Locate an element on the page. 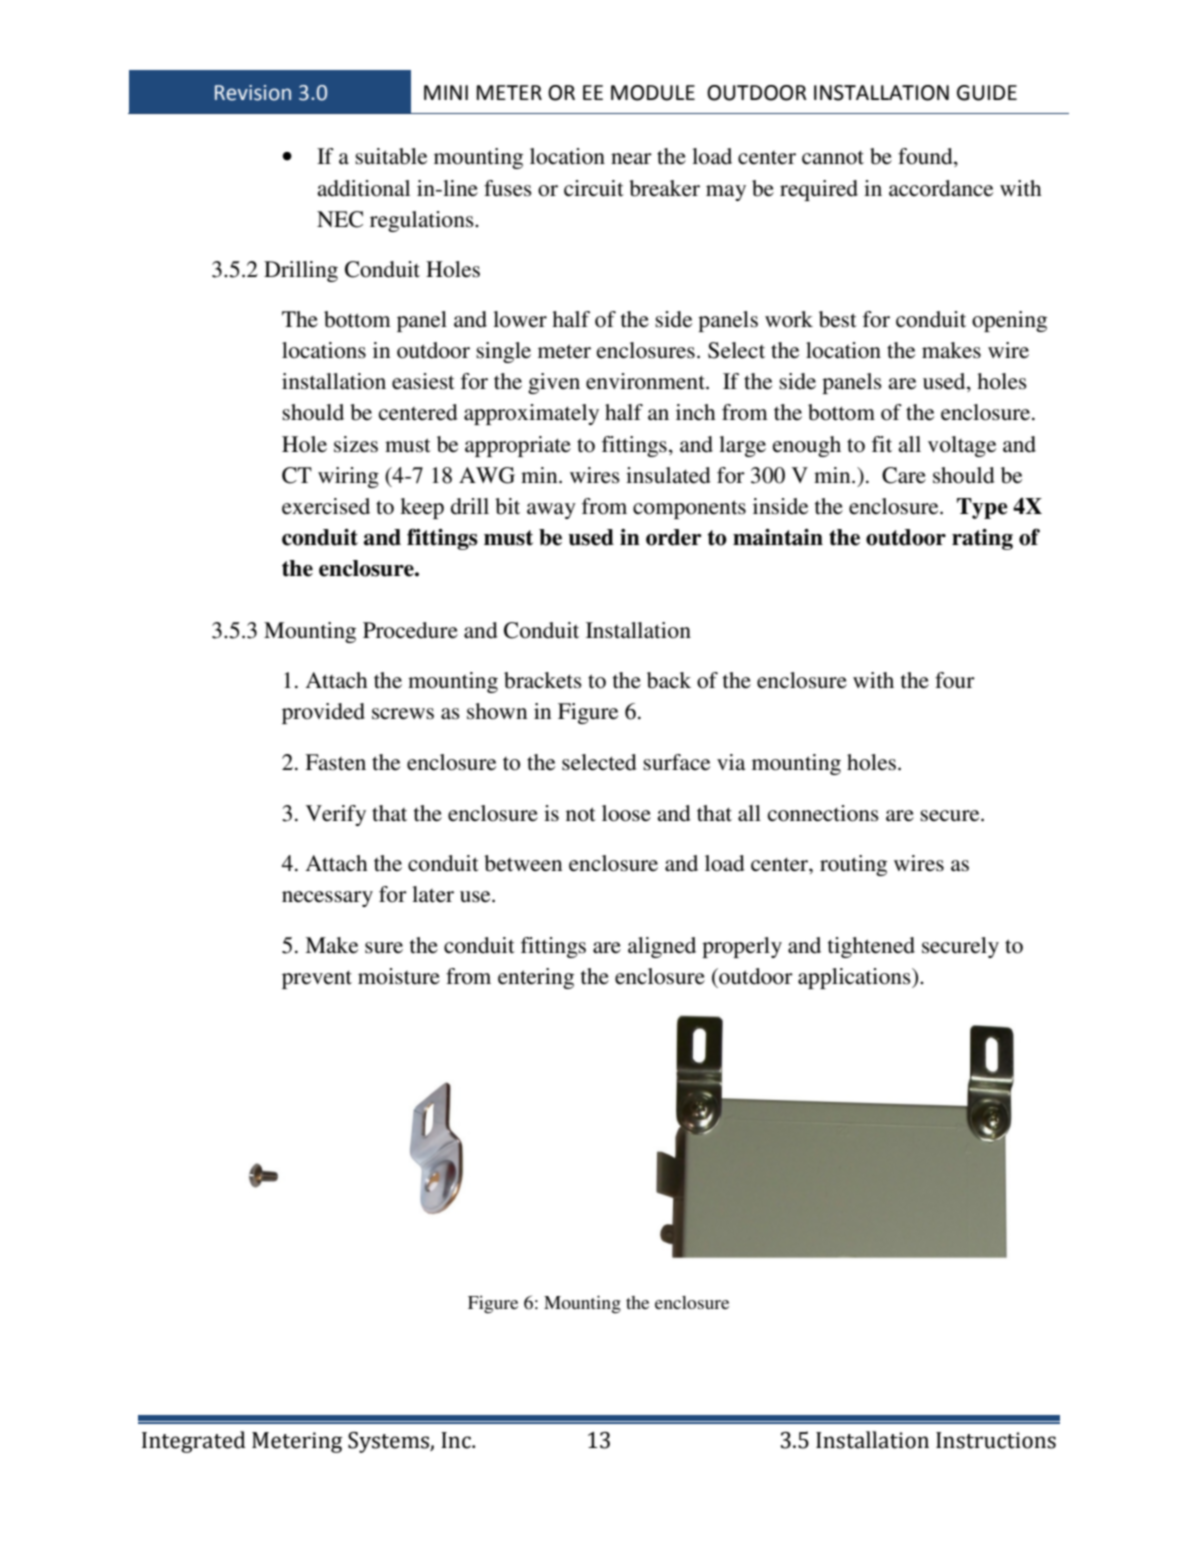 Image resolution: width=1198 pixels, height=1551 pixels. tightened is located at coordinates (871, 947).
